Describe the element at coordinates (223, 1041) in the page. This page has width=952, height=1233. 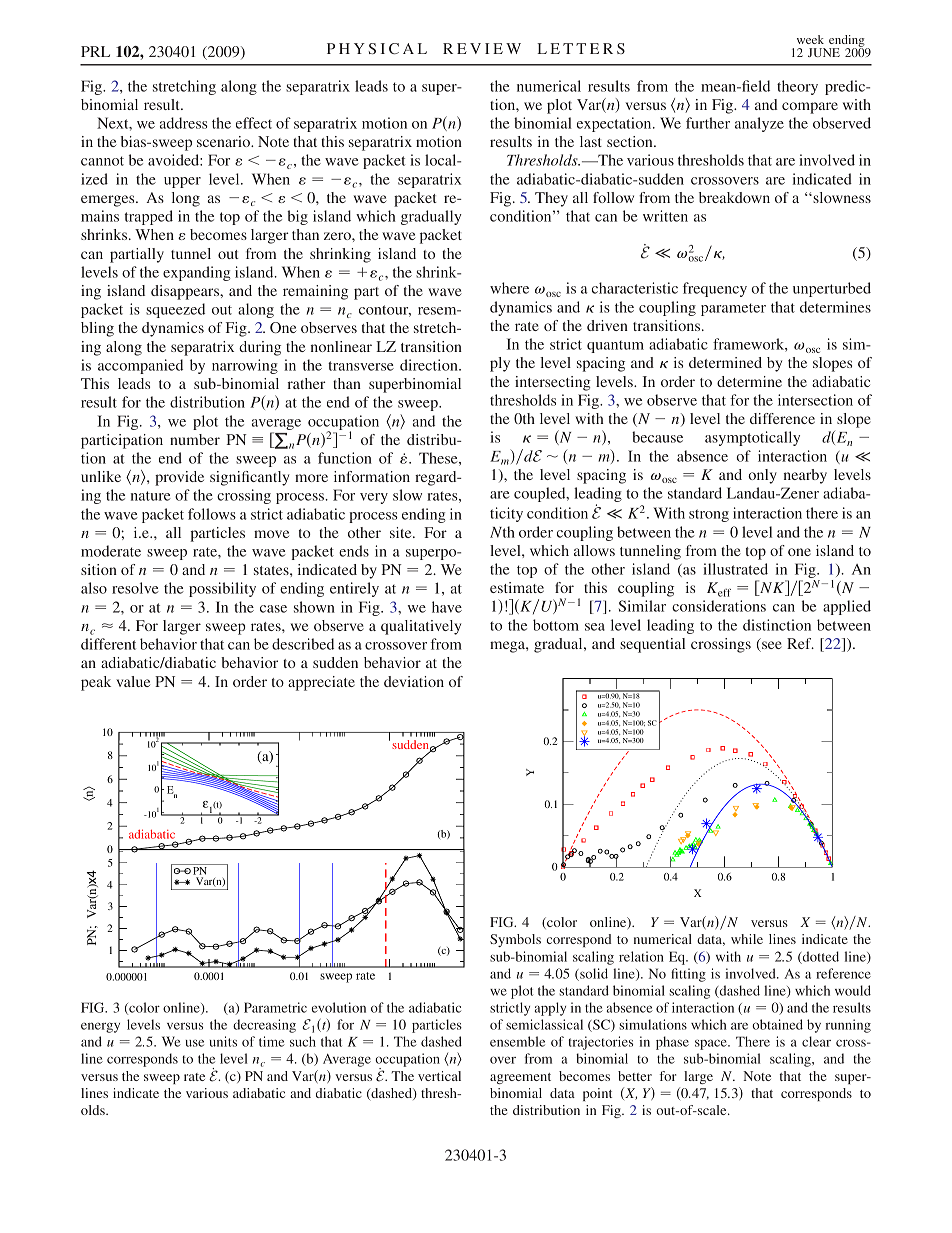
I see `units` at that location.
